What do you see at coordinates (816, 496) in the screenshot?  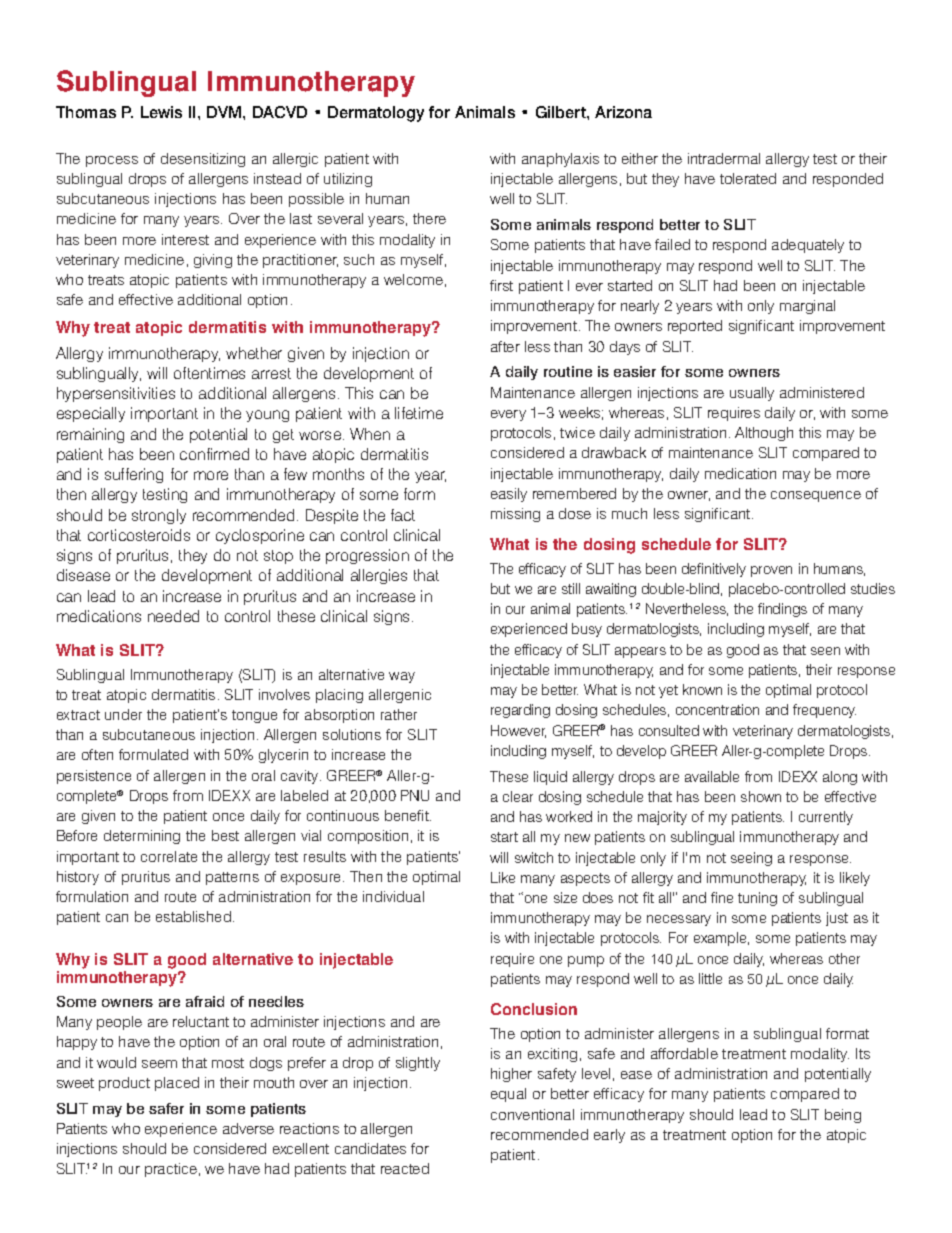 I see `consequence` at bounding box center [816, 496].
